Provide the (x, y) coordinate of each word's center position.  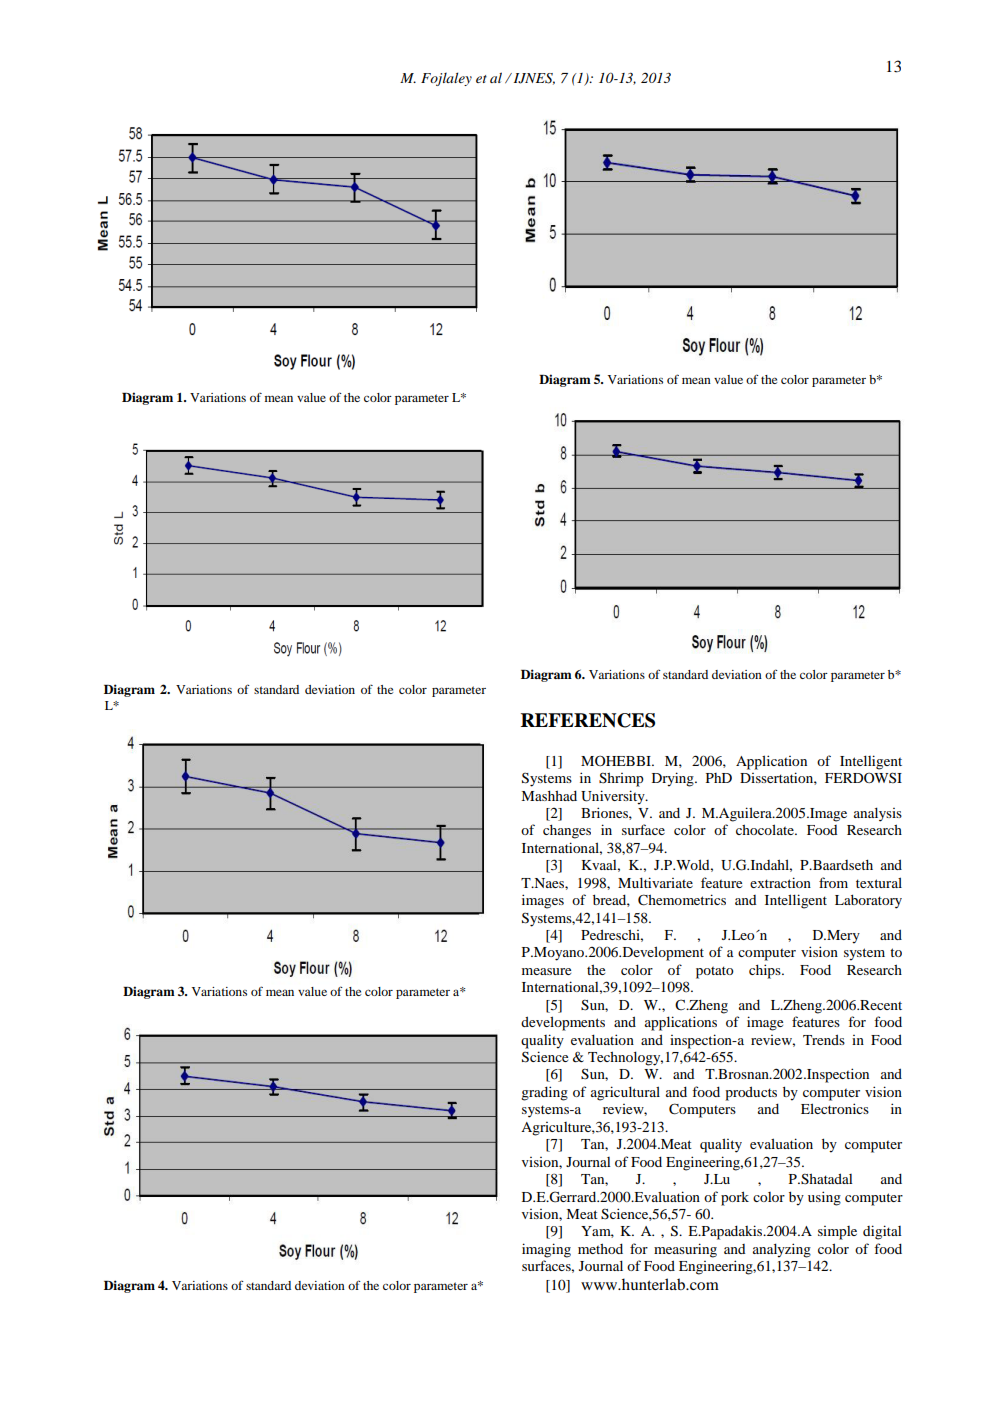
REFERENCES (588, 720)
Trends (824, 1039)
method (600, 1248)
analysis (878, 814)
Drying (674, 779)
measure (546, 971)
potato (715, 972)
